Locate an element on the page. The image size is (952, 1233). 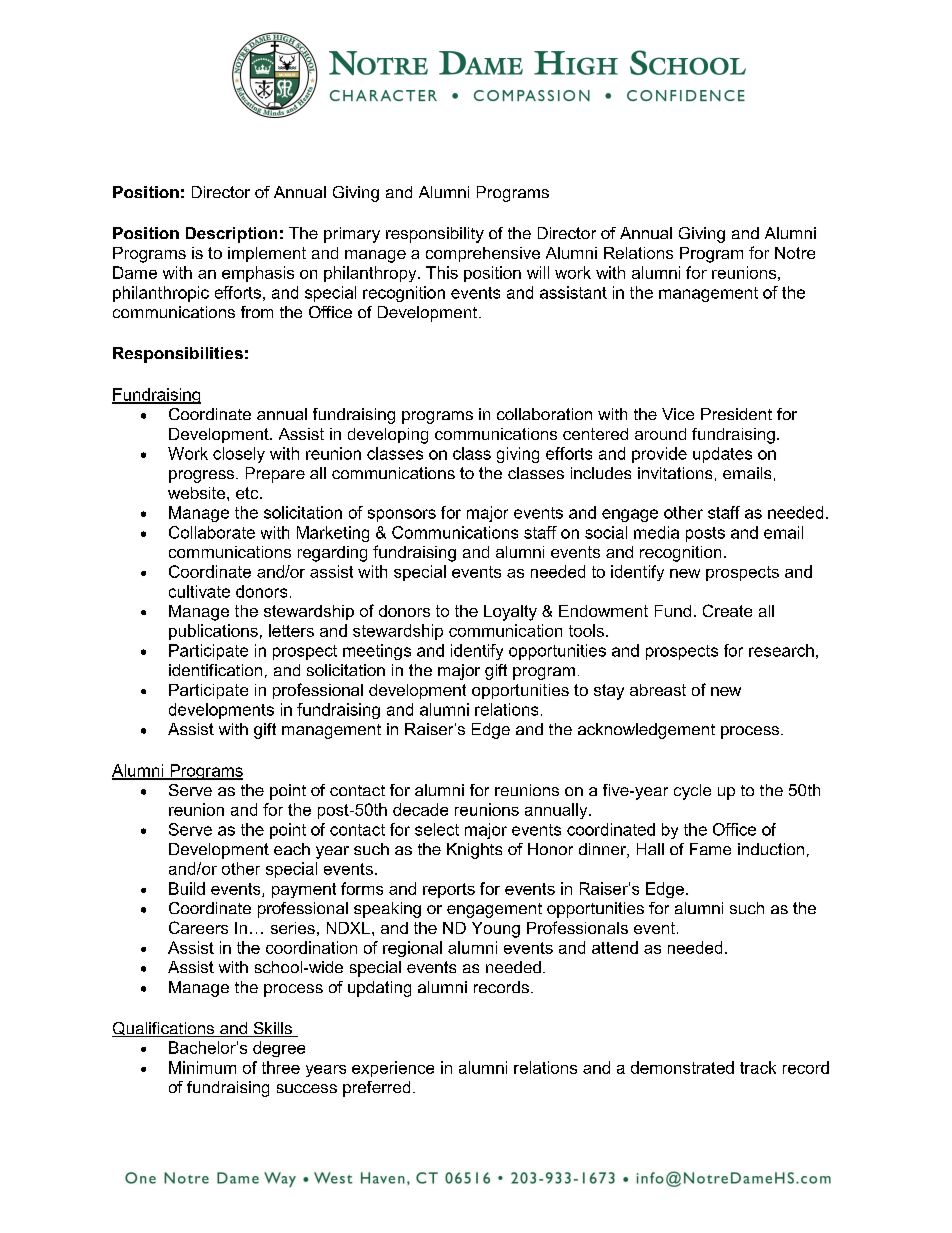
each is located at coordinates (292, 849).
